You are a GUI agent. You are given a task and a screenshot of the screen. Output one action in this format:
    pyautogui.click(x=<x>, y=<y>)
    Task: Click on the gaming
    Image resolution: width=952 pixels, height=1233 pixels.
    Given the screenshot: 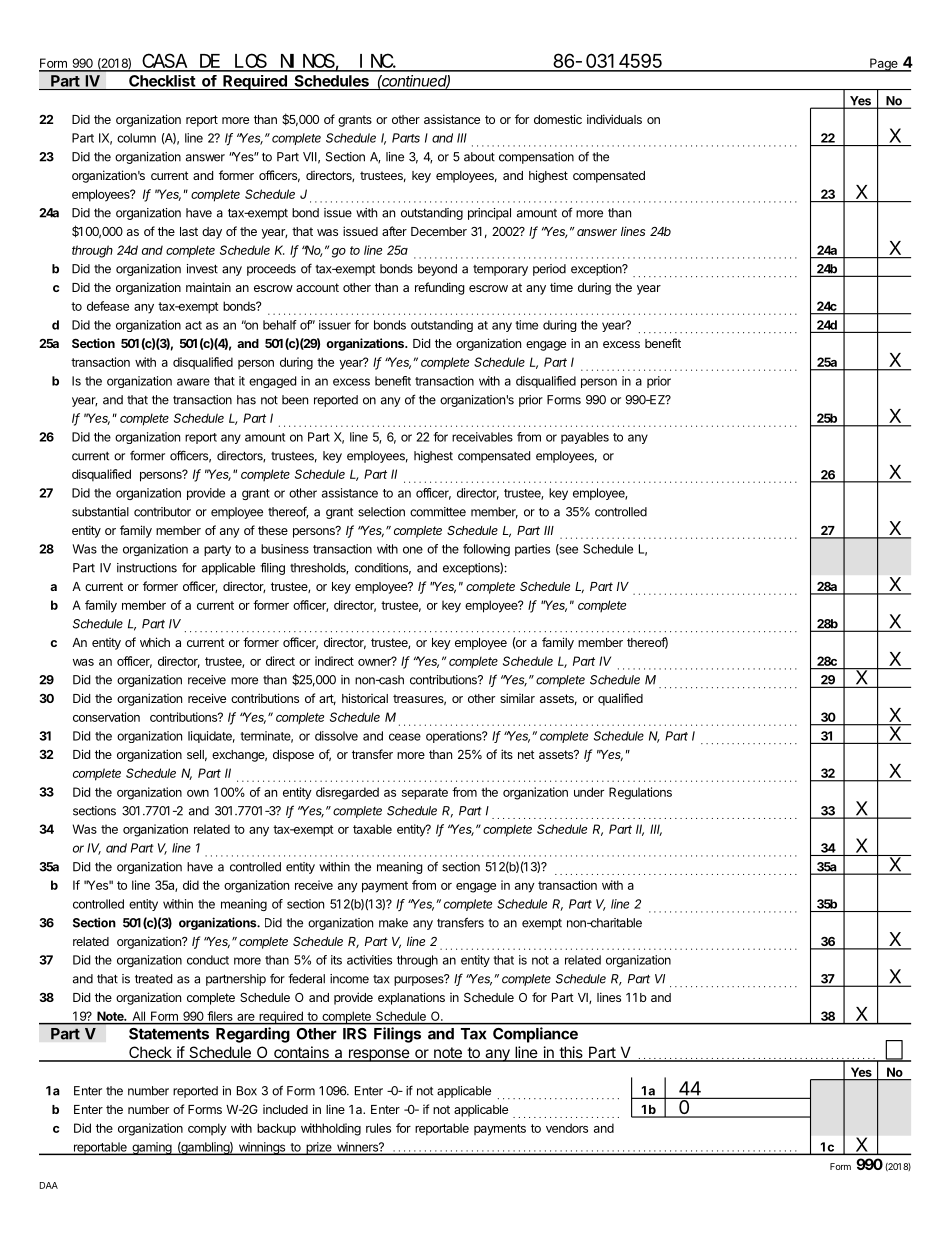 What is the action you would take?
    pyautogui.click(x=152, y=1148)
